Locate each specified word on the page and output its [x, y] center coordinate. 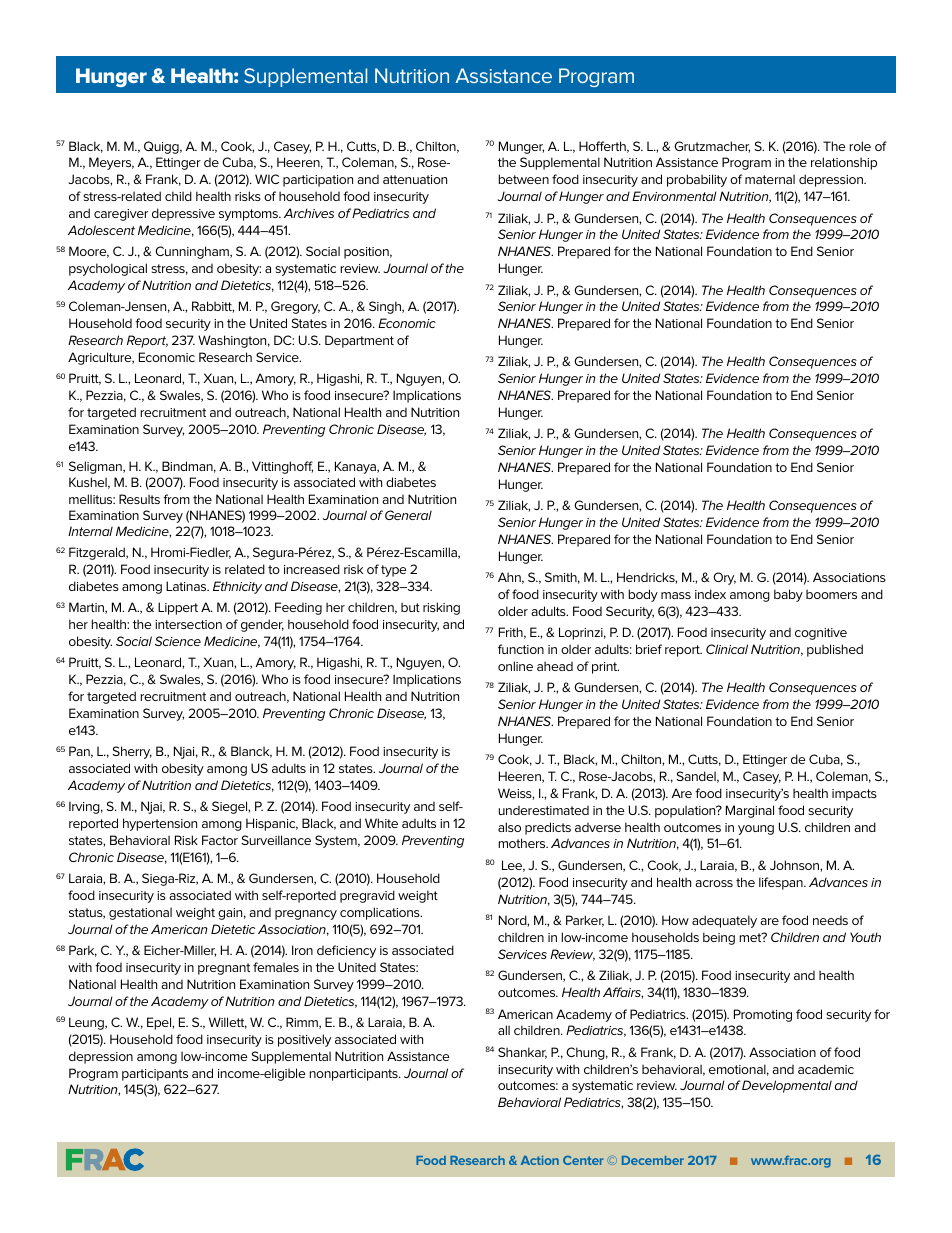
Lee [513, 866]
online [515, 666]
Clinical [727, 649]
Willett [228, 1023]
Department [359, 341]
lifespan [782, 883]
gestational [140, 913]
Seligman [96, 467]
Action [540, 1160]
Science [178, 641]
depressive [183, 214]
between [523, 179]
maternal [770, 179]
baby [788, 595]
